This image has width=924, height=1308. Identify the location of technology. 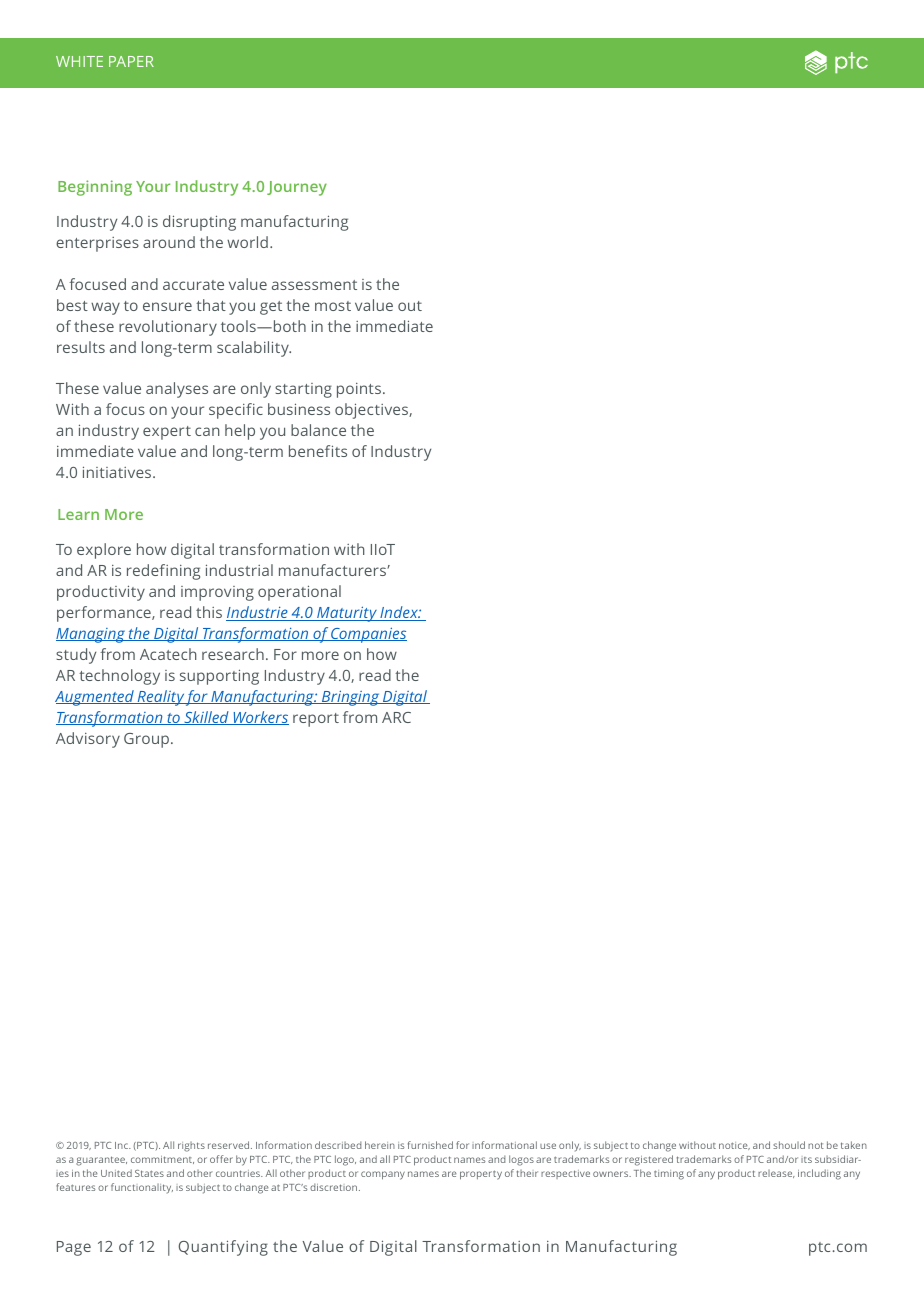
(119, 677).
